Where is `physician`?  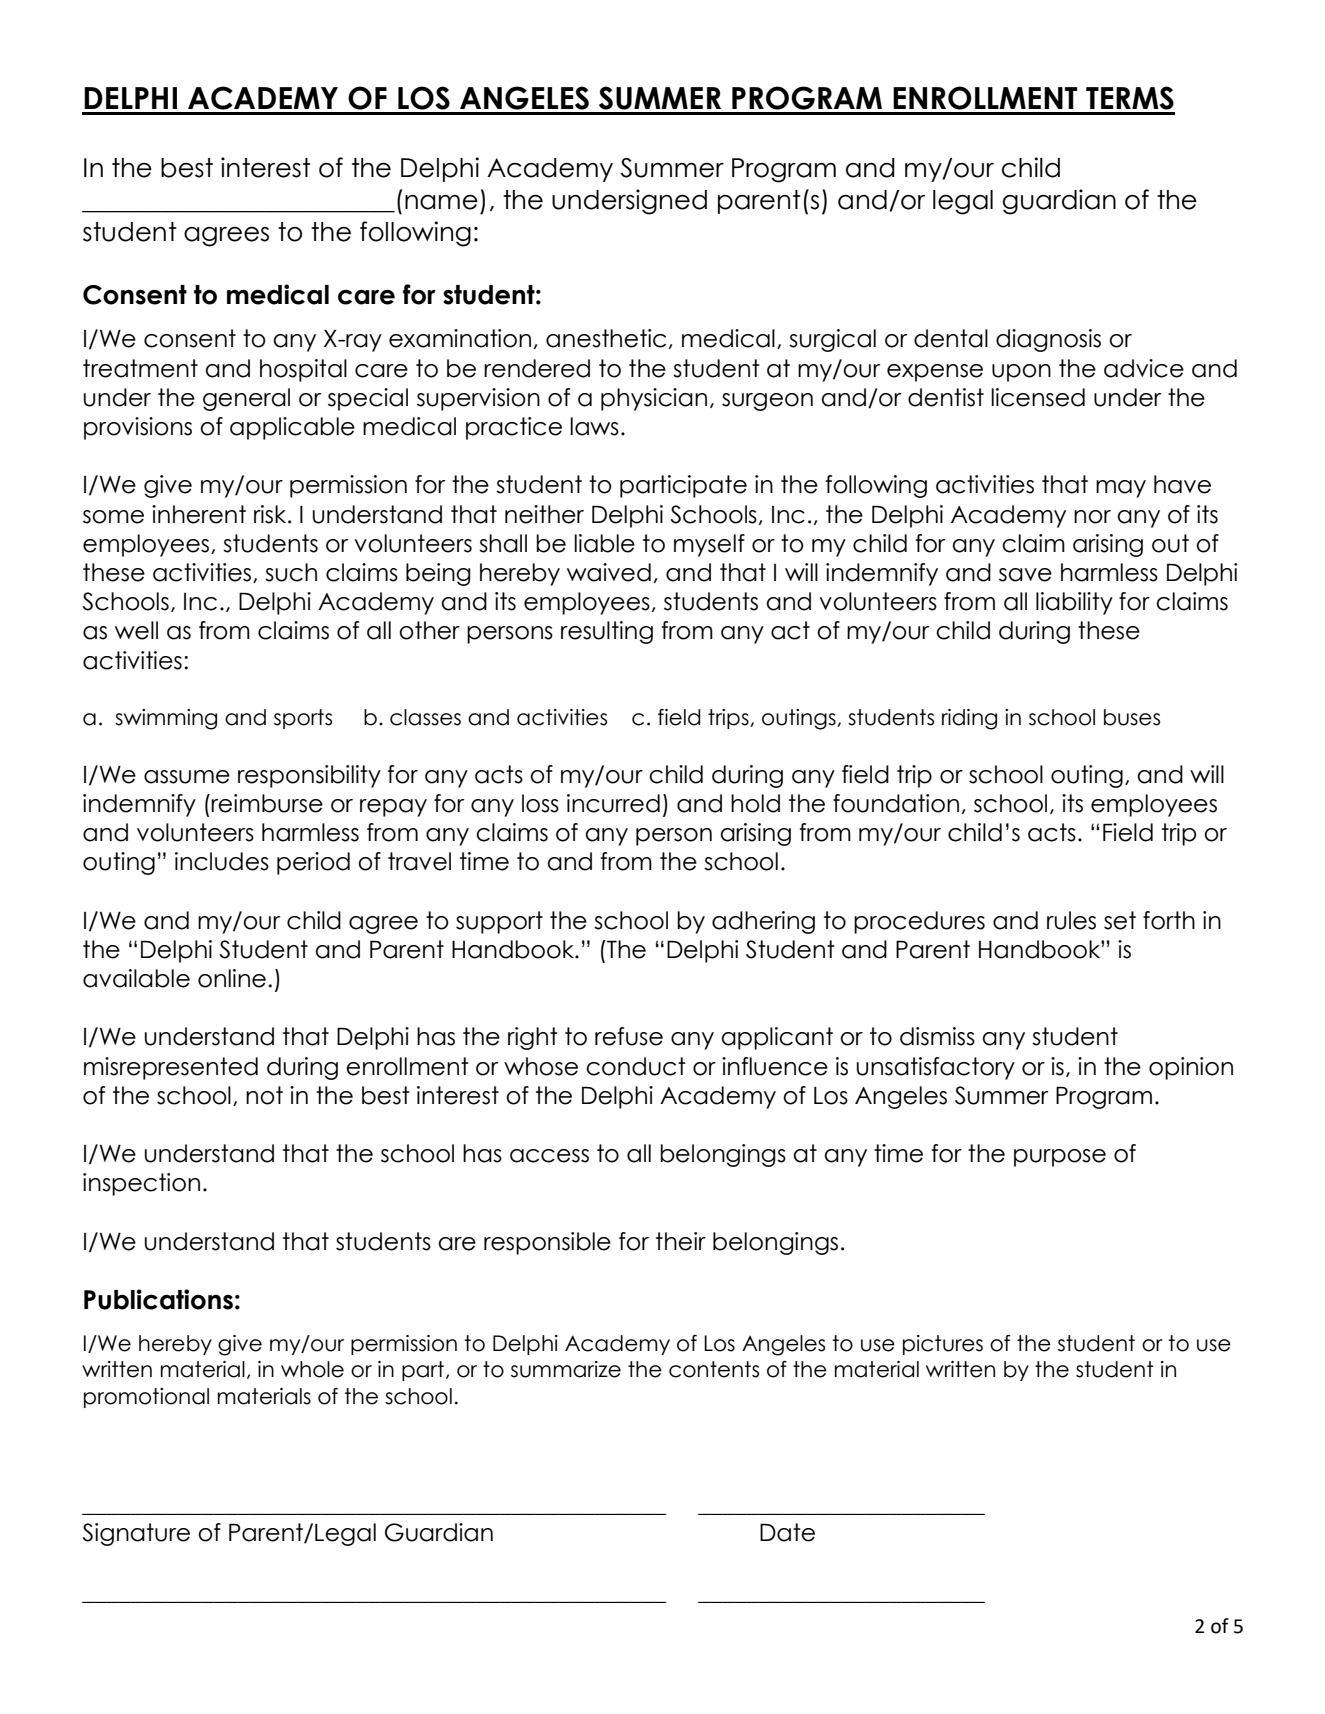 physician is located at coordinates (654, 399).
